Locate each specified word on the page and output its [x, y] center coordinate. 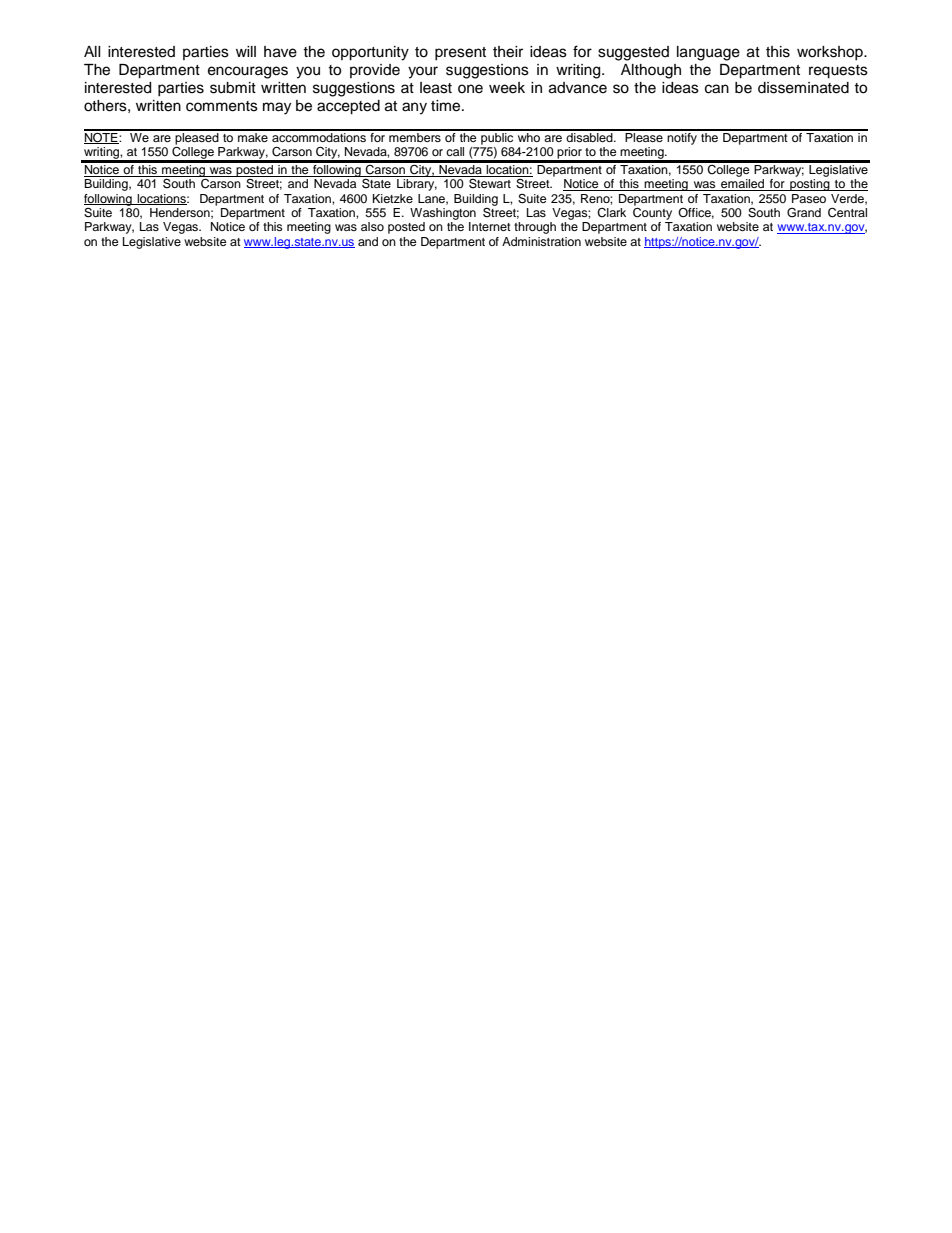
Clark [611, 213]
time [447, 106]
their [508, 52]
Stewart [490, 183]
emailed [743, 185]
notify [683, 137]
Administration [541, 241]
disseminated [803, 88]
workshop [831, 53]
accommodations [319, 136]
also [372, 226]
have [280, 52]
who [528, 136]
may [277, 108]
